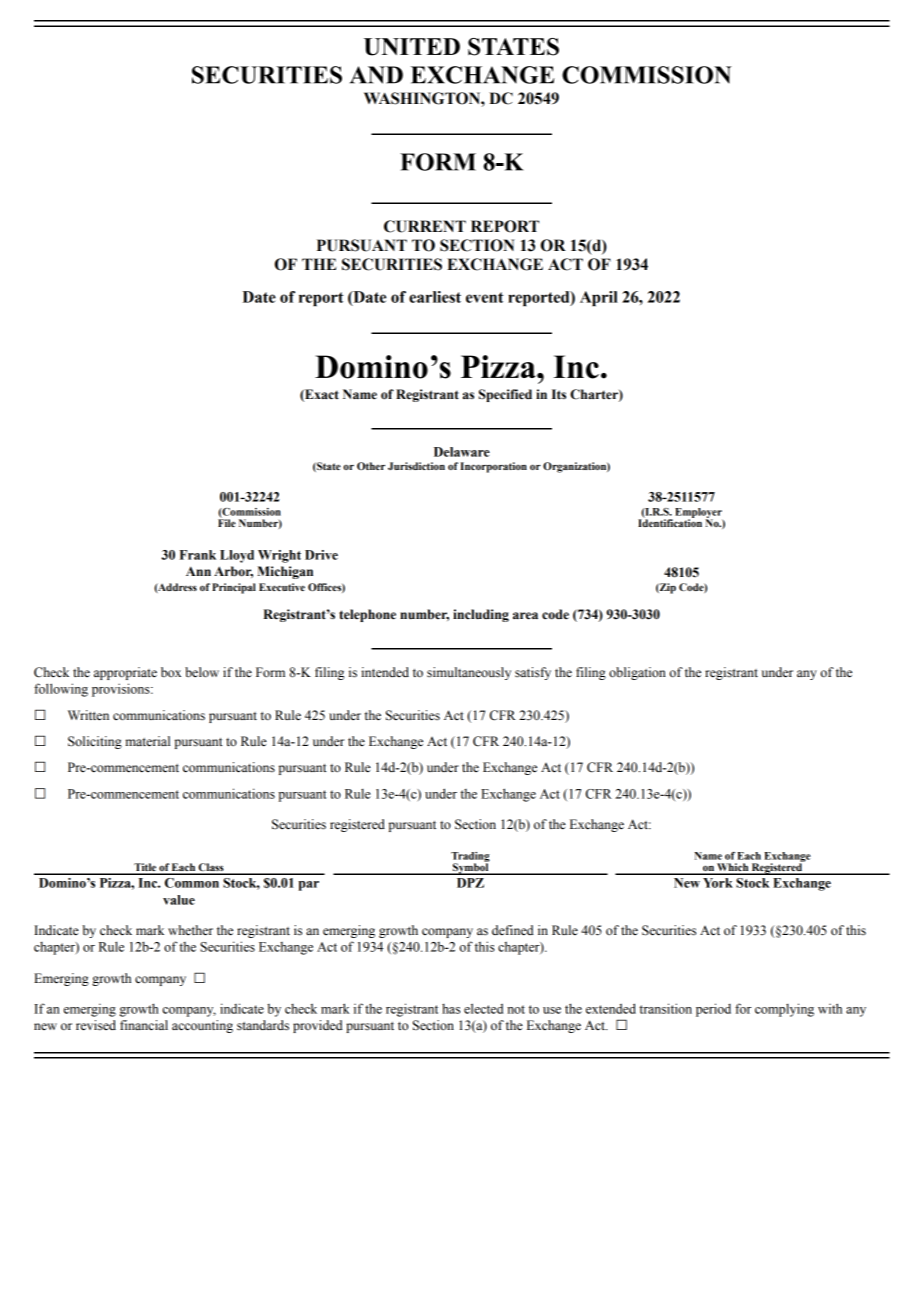 The image size is (924, 1308). Describe the element at coordinates (227, 522) in the page. I see `File` at that location.
